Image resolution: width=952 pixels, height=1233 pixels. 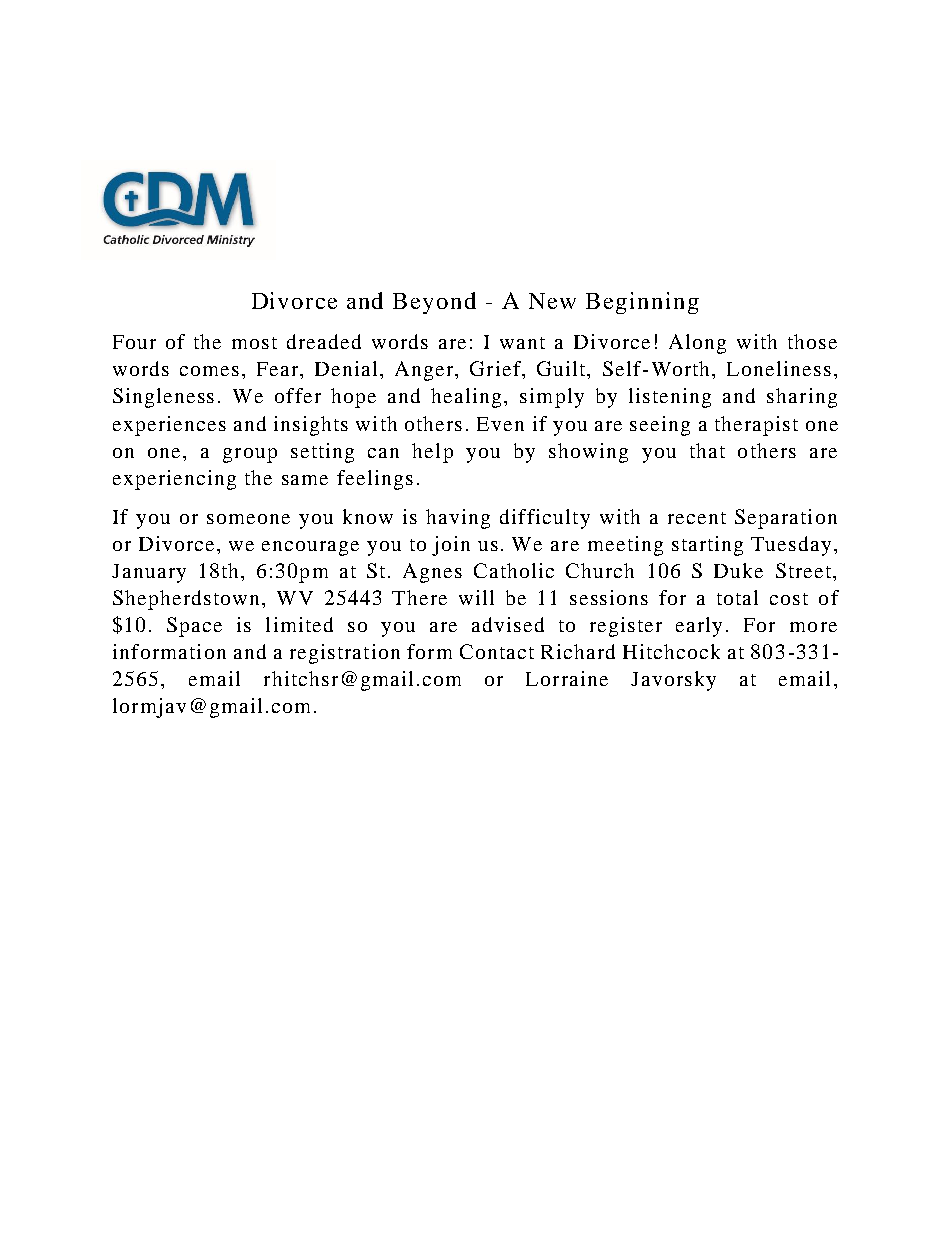 What do you see at coordinates (756, 426) in the page?
I see `therapist` at bounding box center [756, 426].
